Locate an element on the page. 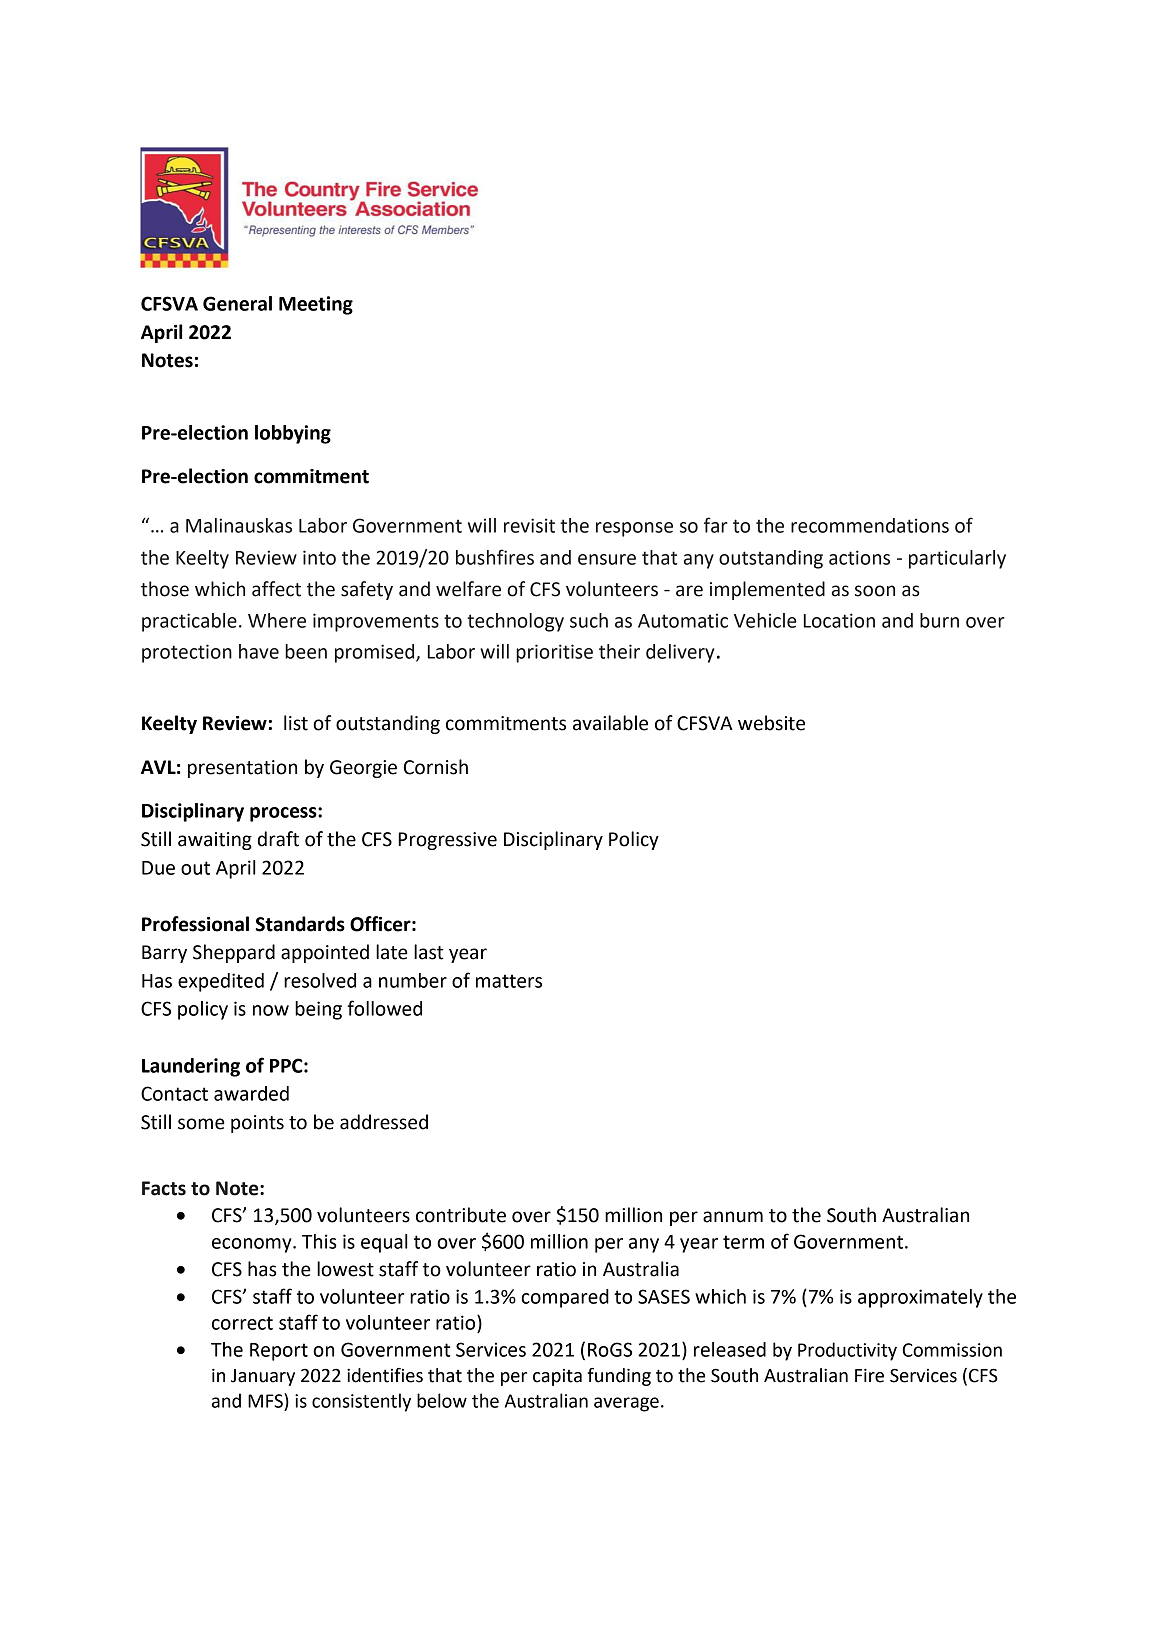 Image resolution: width=1163 pixels, height=1644 pixels. draft is located at coordinates (278, 839).
